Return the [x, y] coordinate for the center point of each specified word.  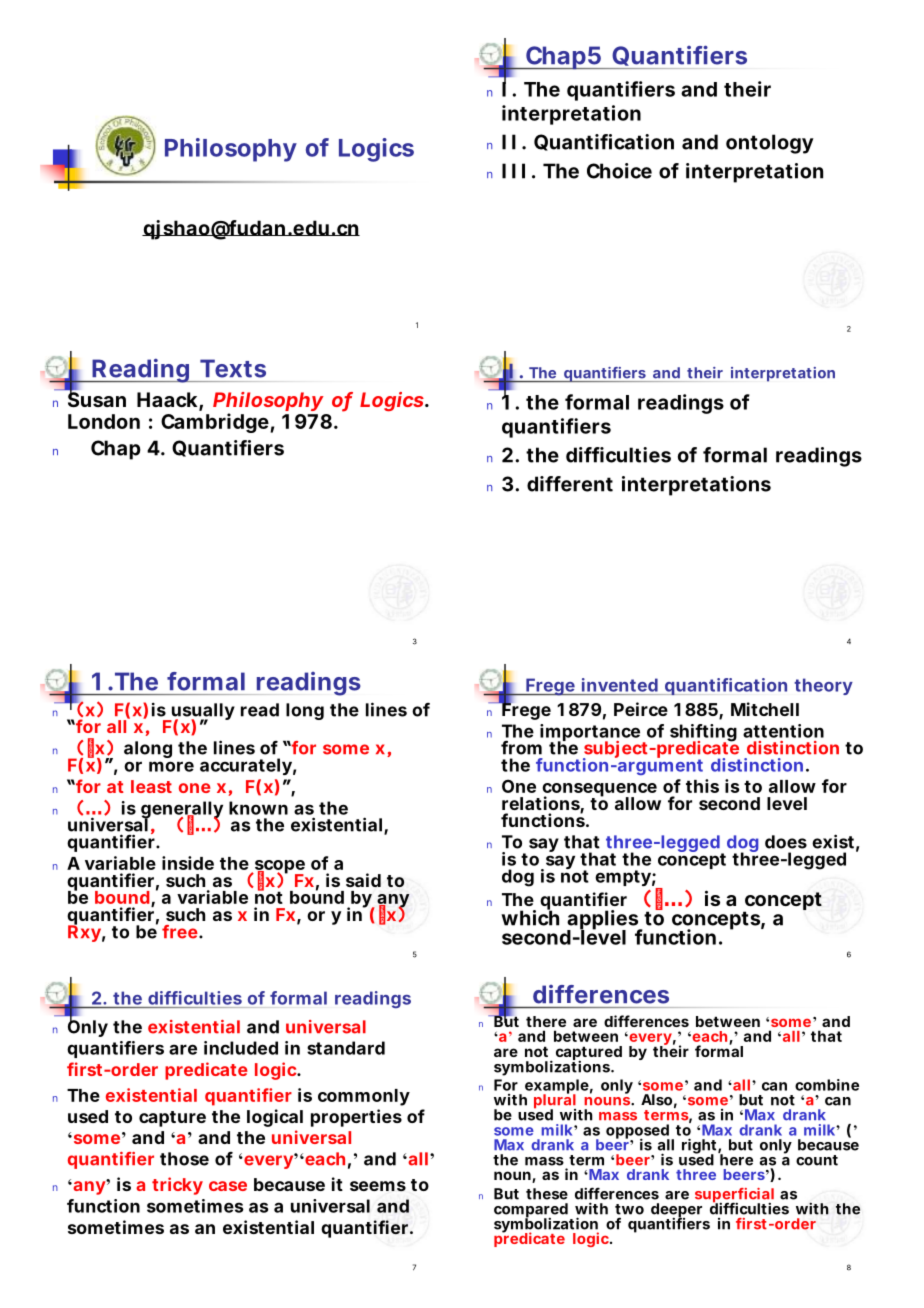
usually [202, 713]
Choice [619, 171]
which [530, 917]
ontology [770, 144]
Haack [168, 401]
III [513, 171]
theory [823, 686]
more [171, 766]
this [702, 786]
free [181, 932]
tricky [177, 1186]
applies [604, 921]
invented [620, 685]
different [570, 484]
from [521, 747]
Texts [233, 368]
